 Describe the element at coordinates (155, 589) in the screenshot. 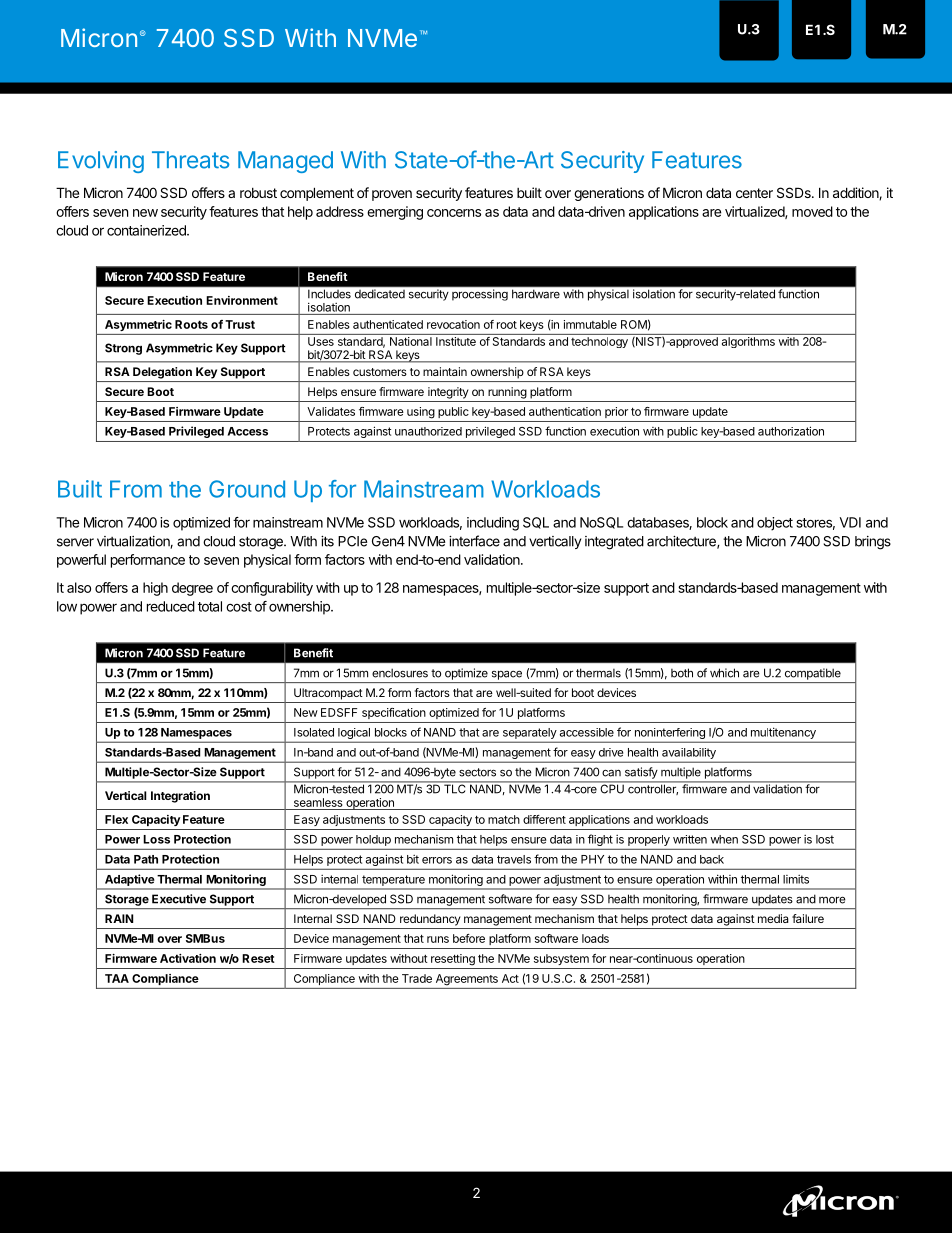

I see `high` at that location.
